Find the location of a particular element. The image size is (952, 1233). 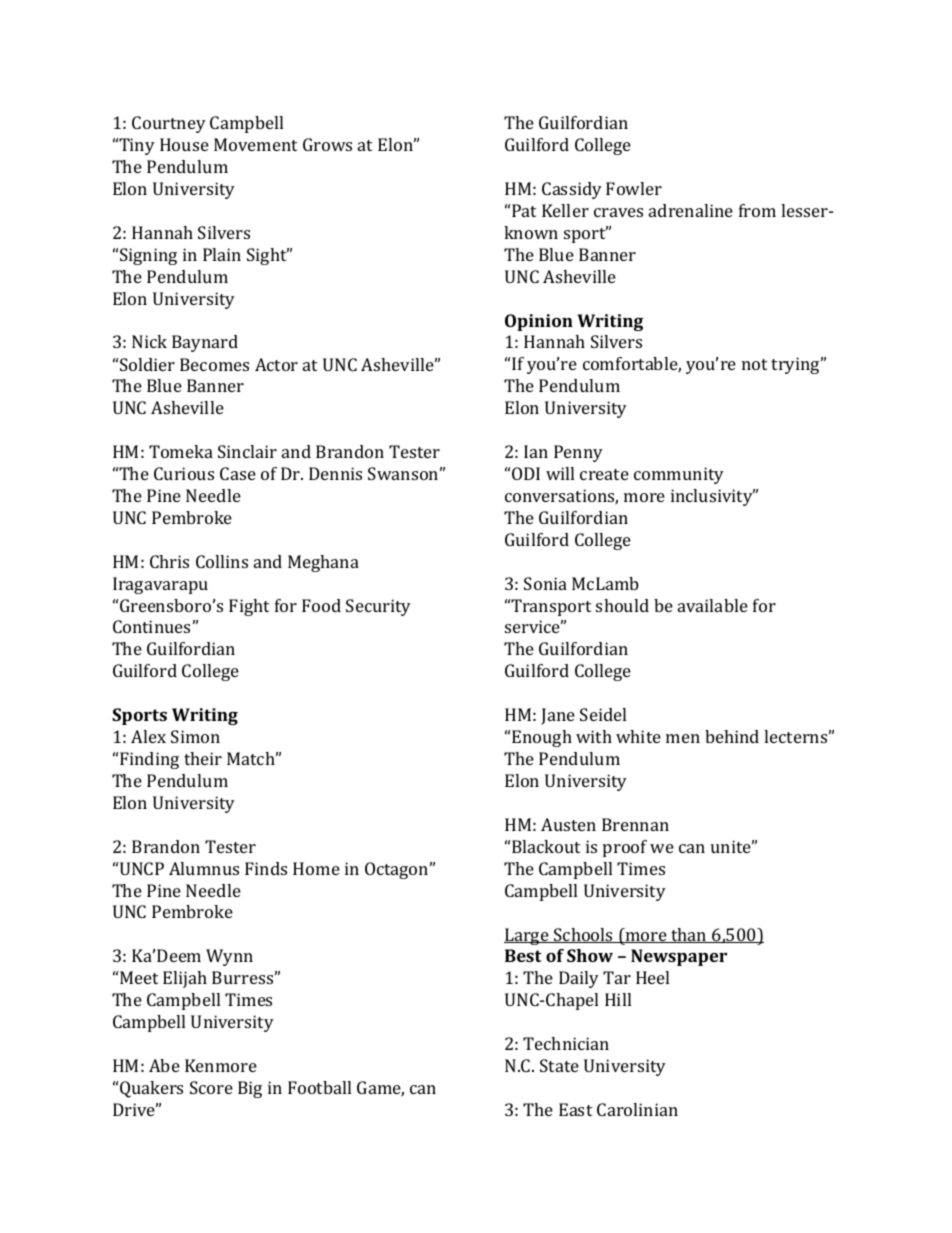

Large is located at coordinates (527, 936).
